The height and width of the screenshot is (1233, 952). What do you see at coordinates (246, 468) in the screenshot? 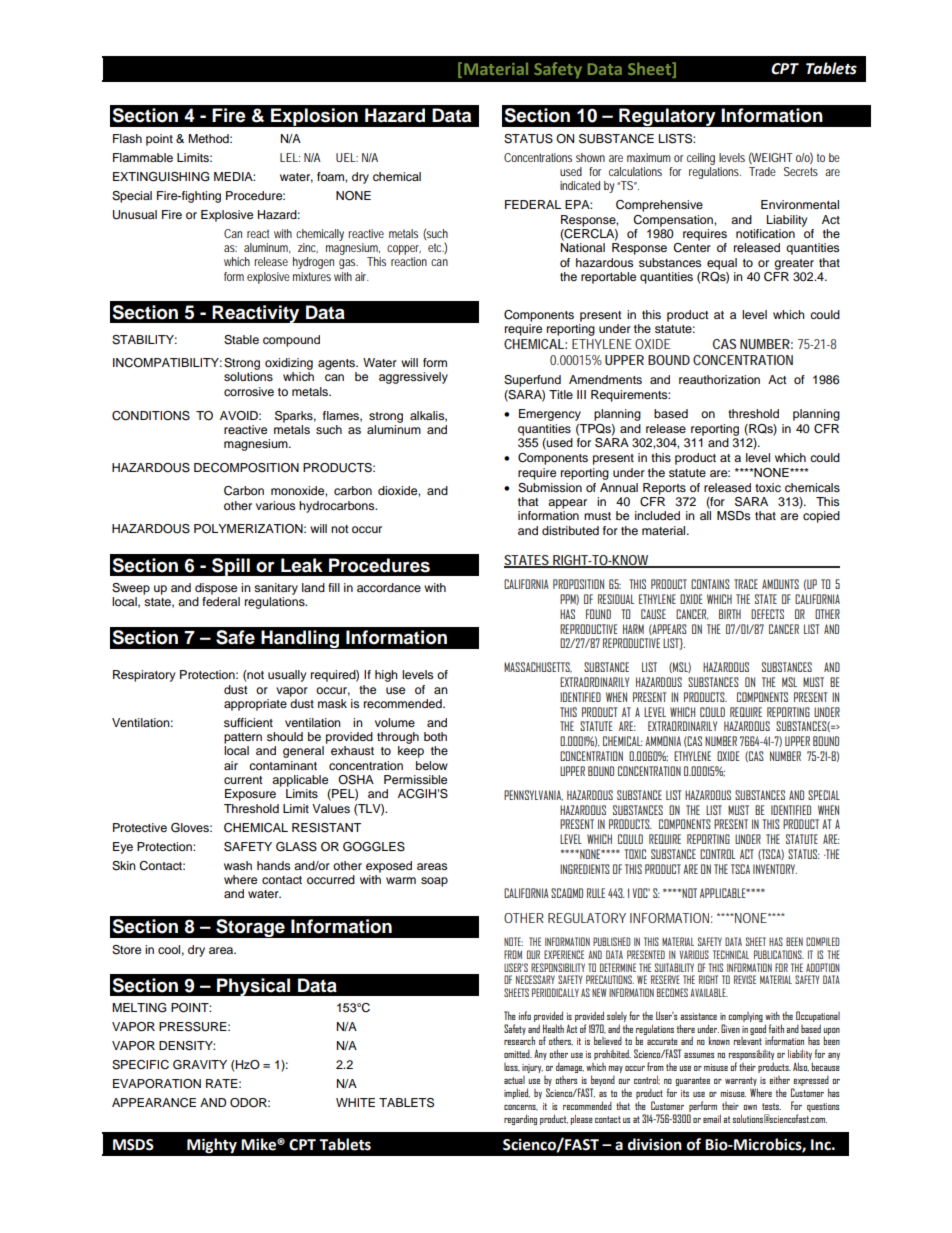
I see `DECOMPOSITION` at bounding box center [246, 468].
